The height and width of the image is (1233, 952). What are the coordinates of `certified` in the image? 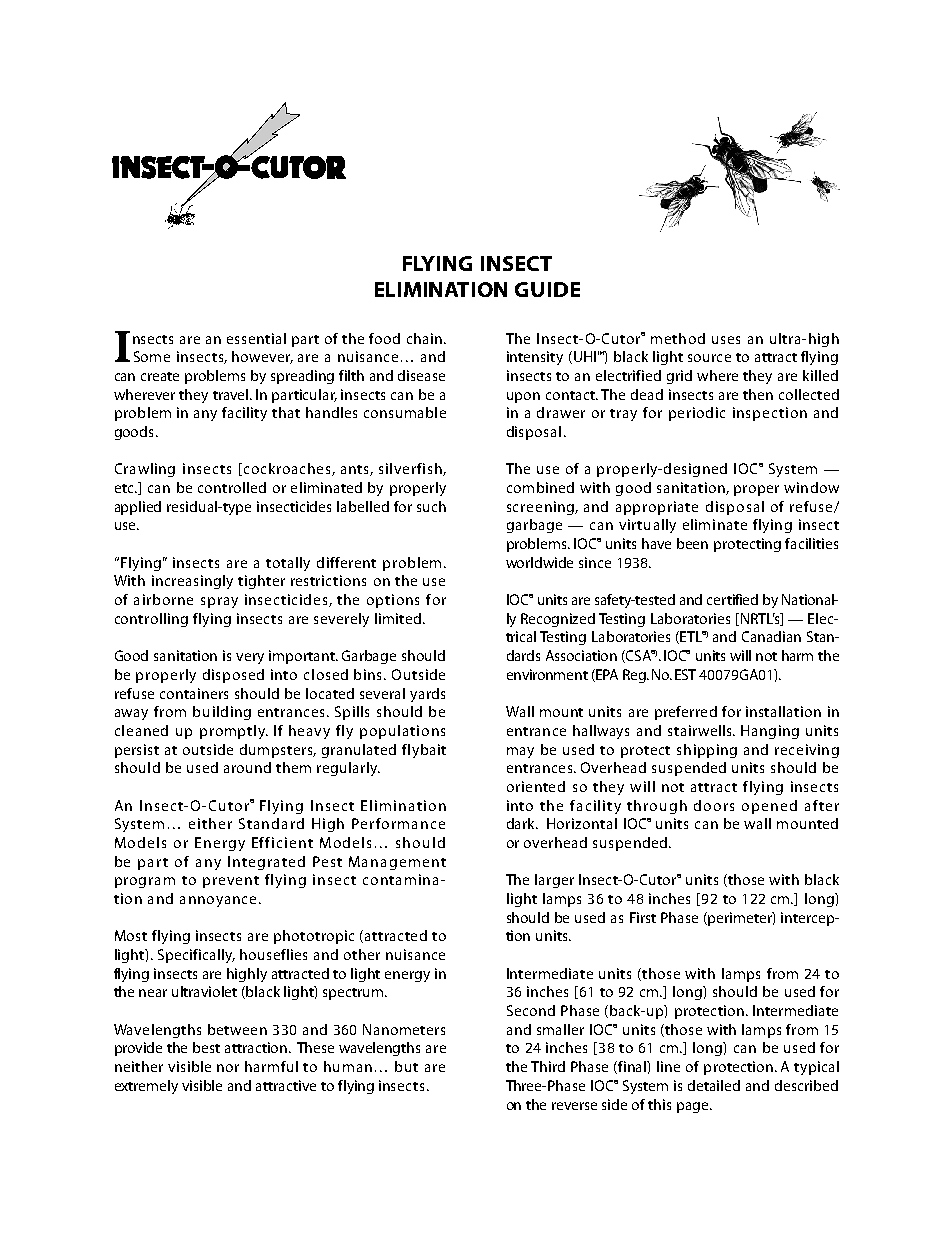 It's located at (732, 599).
